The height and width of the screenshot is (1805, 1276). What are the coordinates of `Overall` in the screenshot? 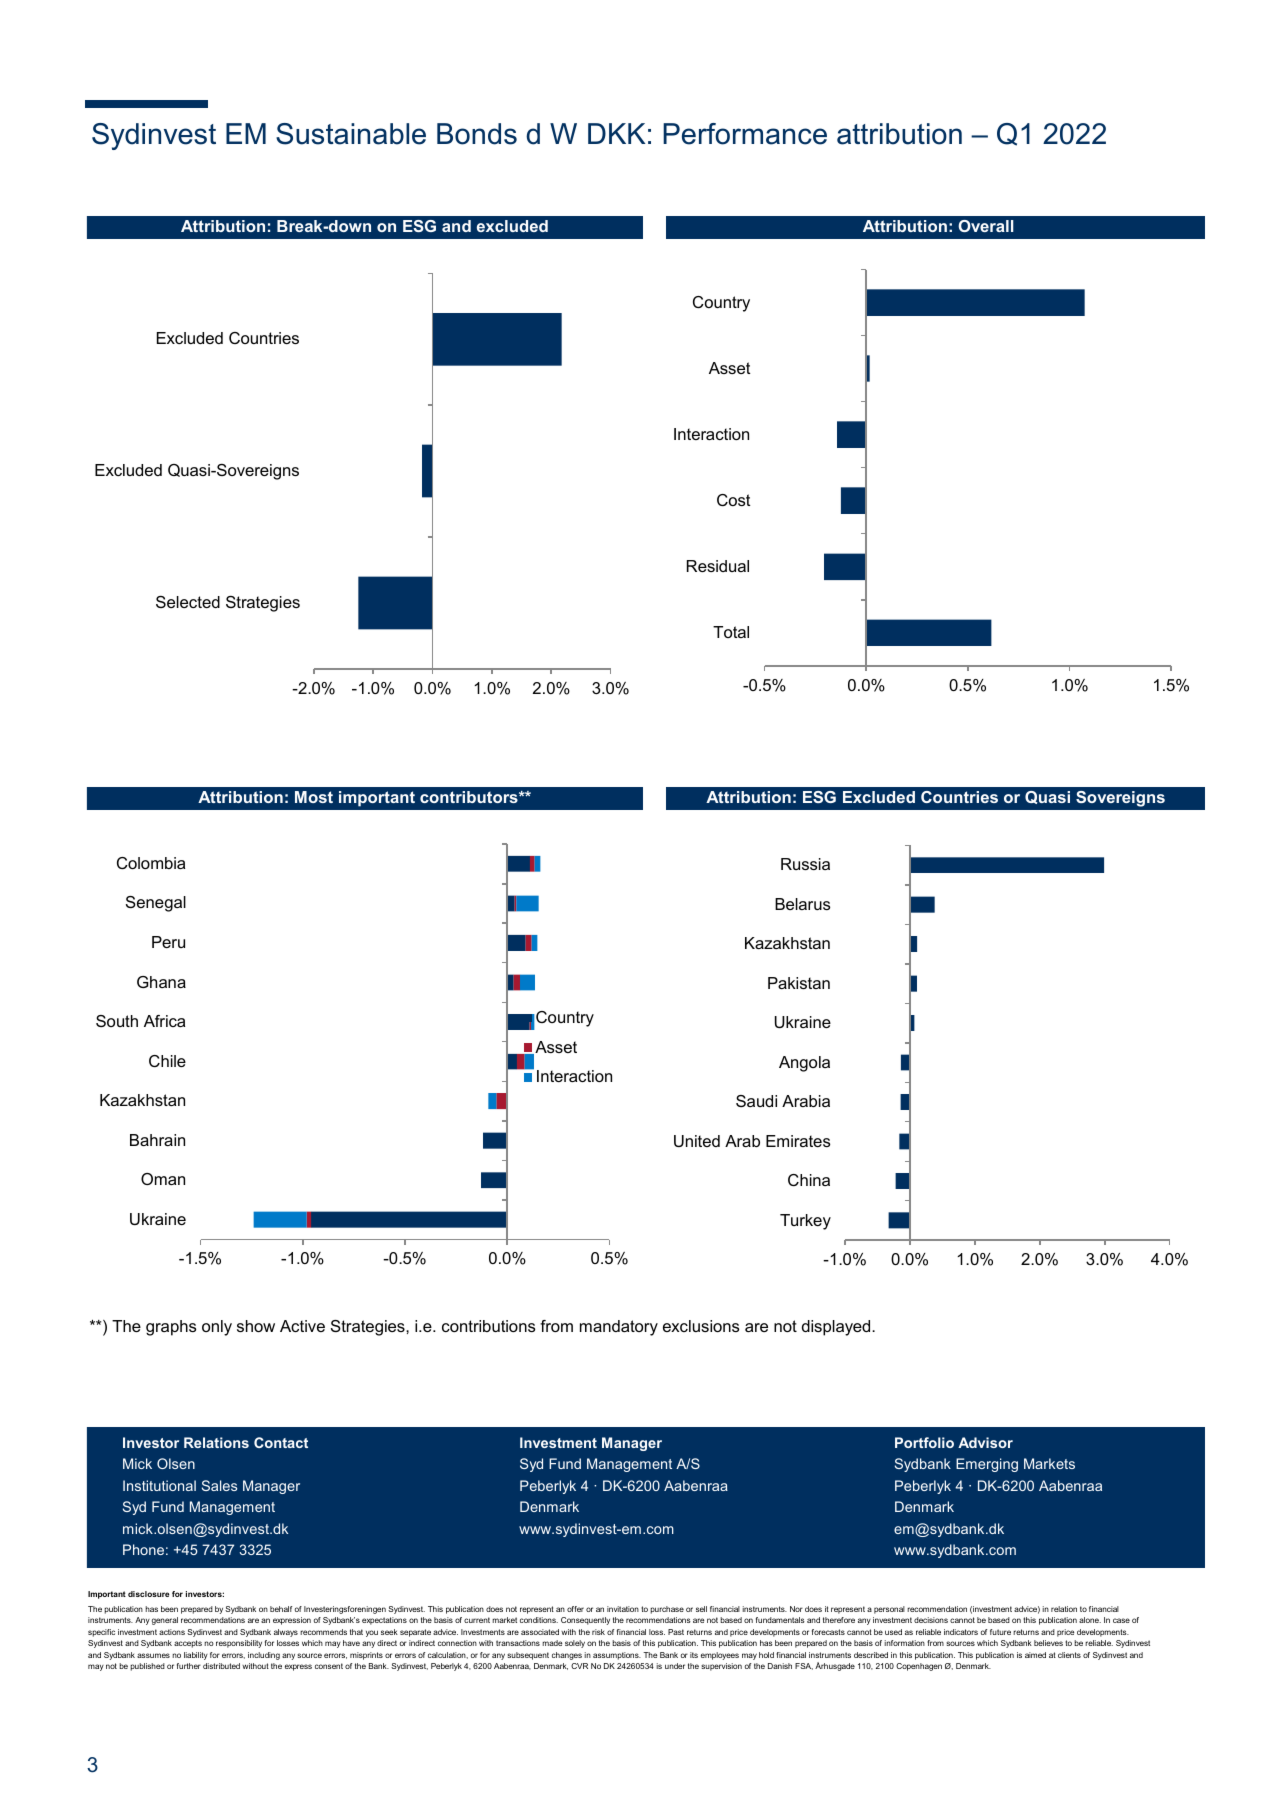 It's located at (985, 226).
